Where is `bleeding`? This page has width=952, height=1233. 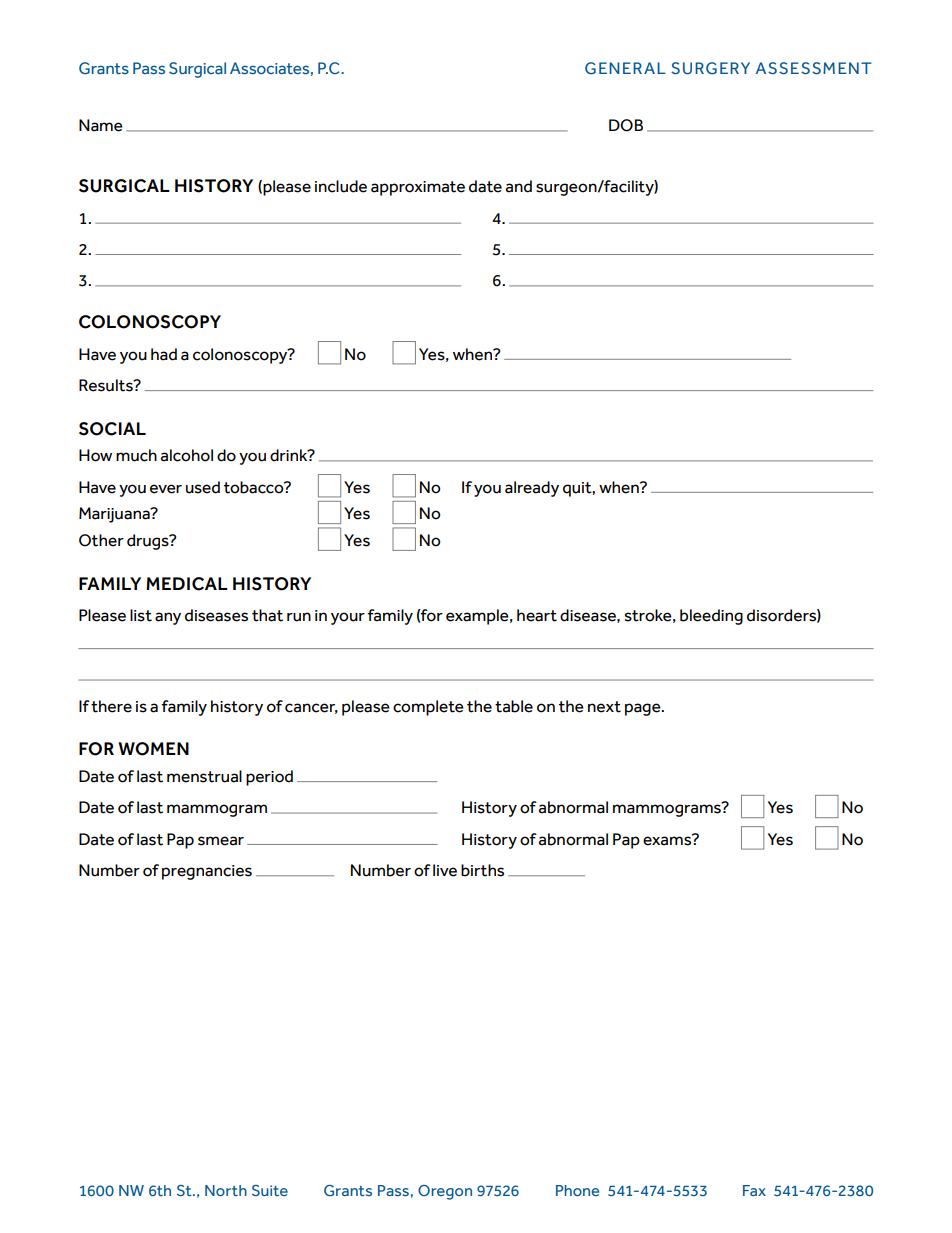 bleeding is located at coordinates (711, 617).
